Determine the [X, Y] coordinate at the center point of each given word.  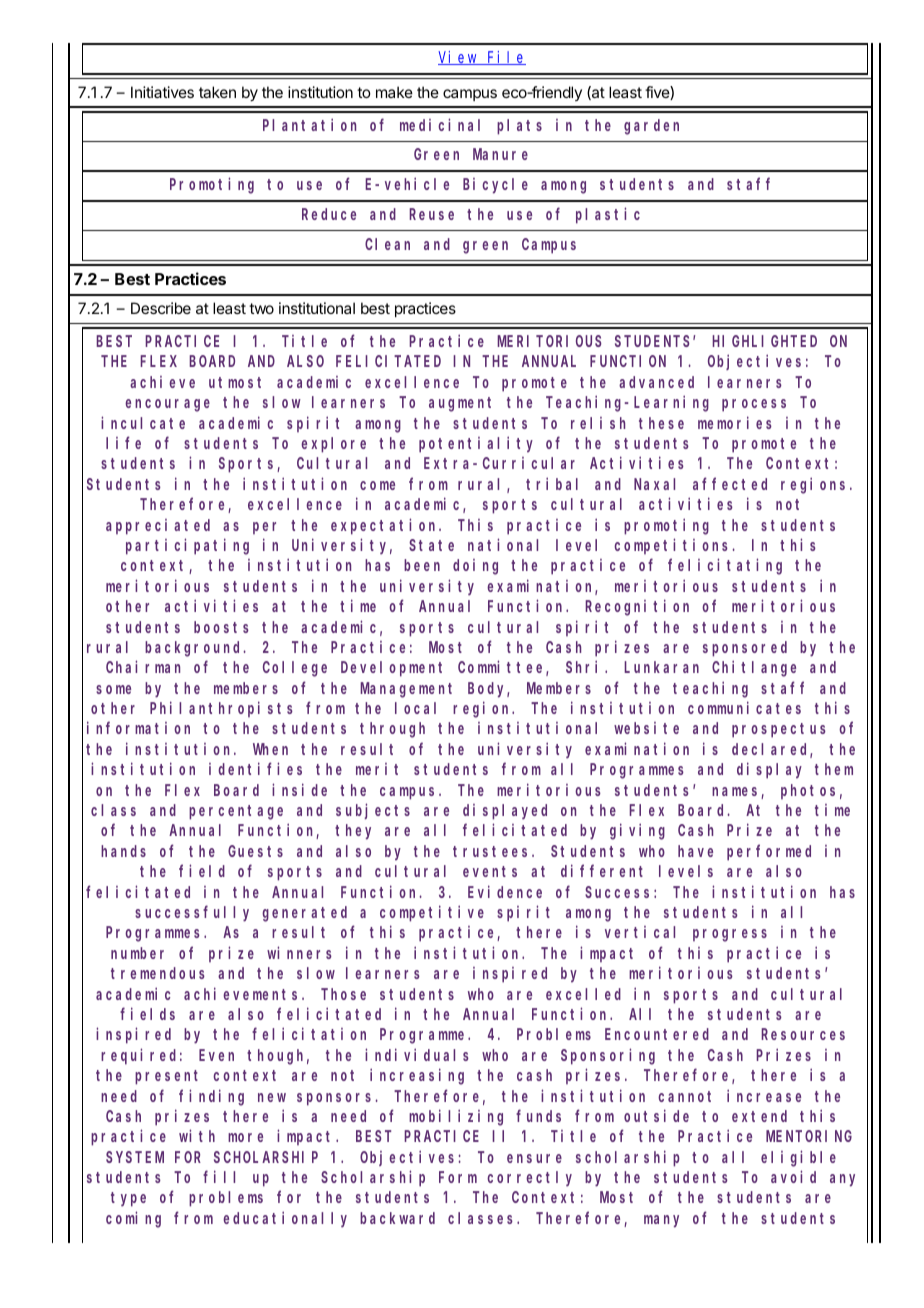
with [197, 1136]
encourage [167, 405]
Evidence [505, 891]
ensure [534, 1158]
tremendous [158, 973]
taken [217, 92]
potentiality [476, 444]
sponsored [745, 649]
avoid [793, 1176]
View [459, 58]
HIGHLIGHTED [764, 341]
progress [730, 935]
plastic [608, 215]
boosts [221, 627]
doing [475, 567]
